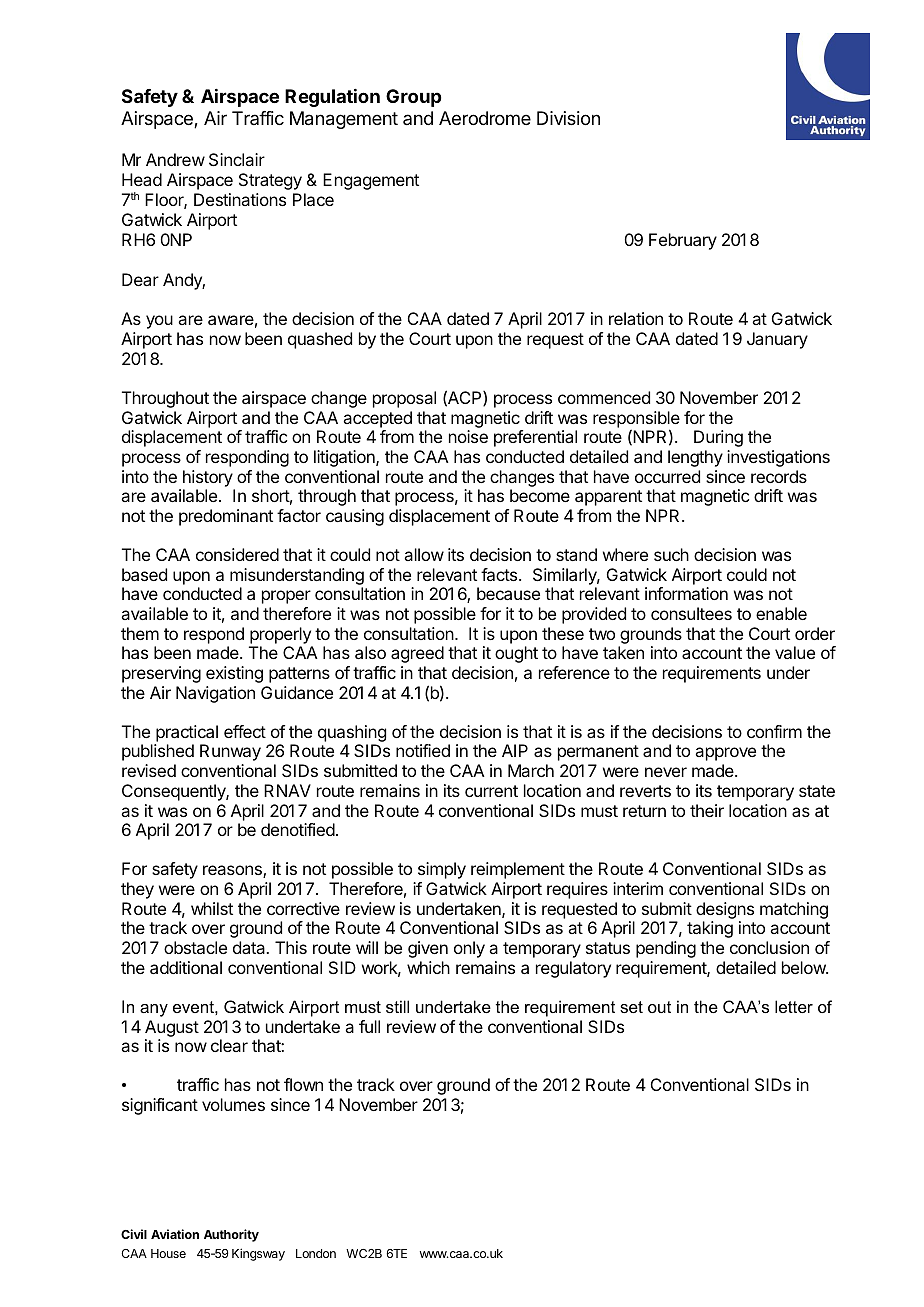  Describe the element at coordinates (707, 810) in the page. I see `their` at that location.
